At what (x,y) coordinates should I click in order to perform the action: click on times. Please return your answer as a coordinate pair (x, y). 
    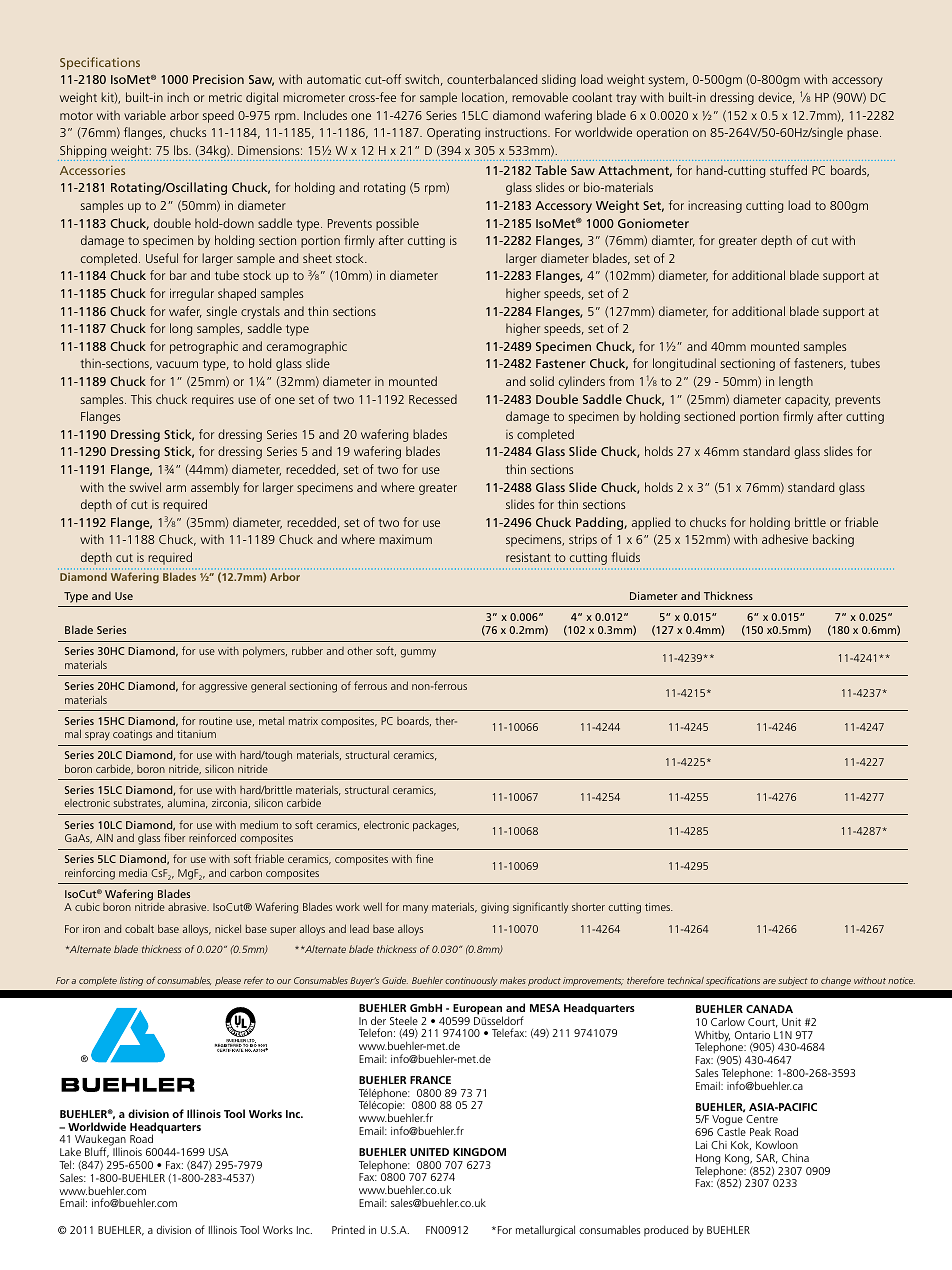
    Looking at the image, I should click on (659, 907).
